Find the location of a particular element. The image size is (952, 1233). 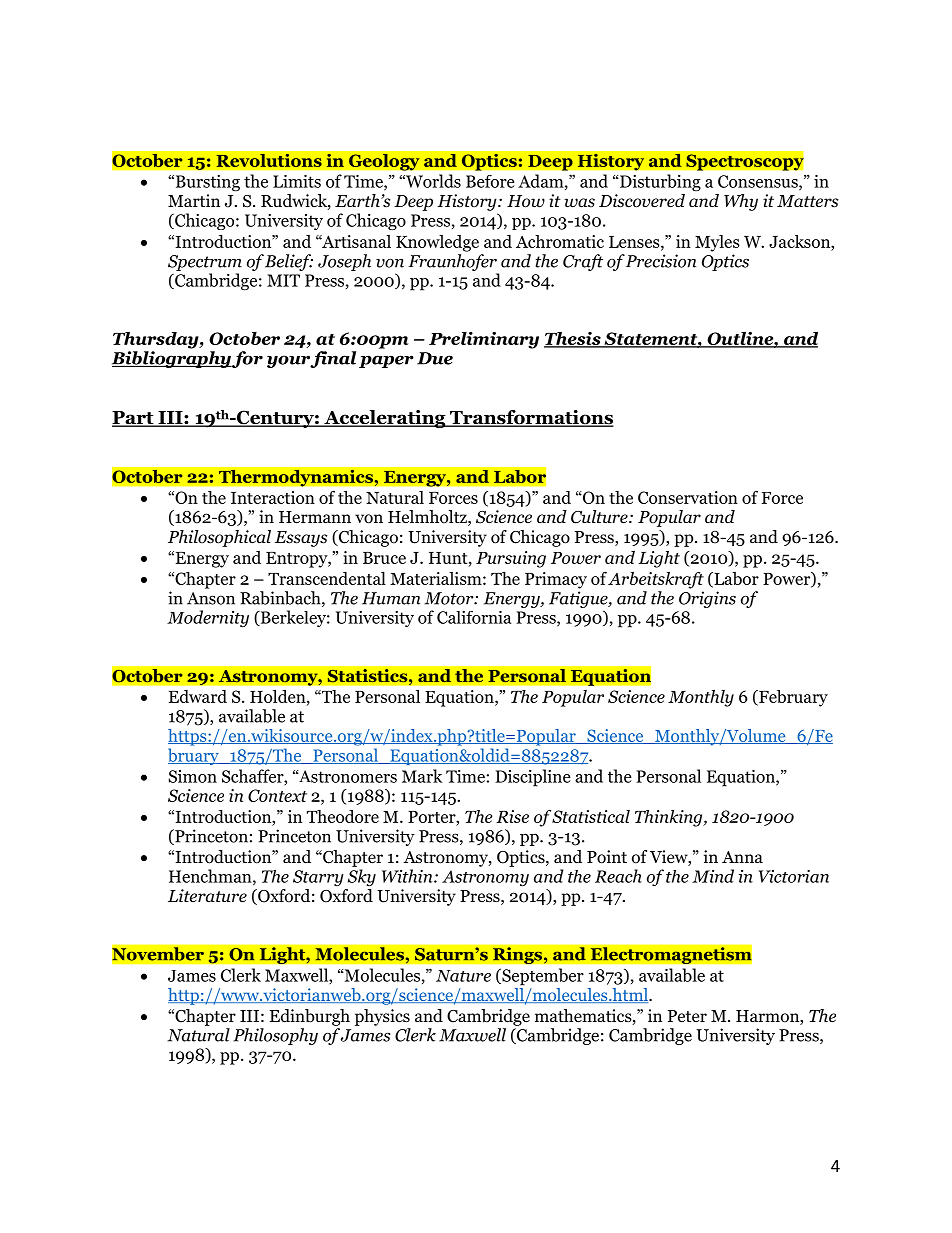

Martin is located at coordinates (194, 200).
